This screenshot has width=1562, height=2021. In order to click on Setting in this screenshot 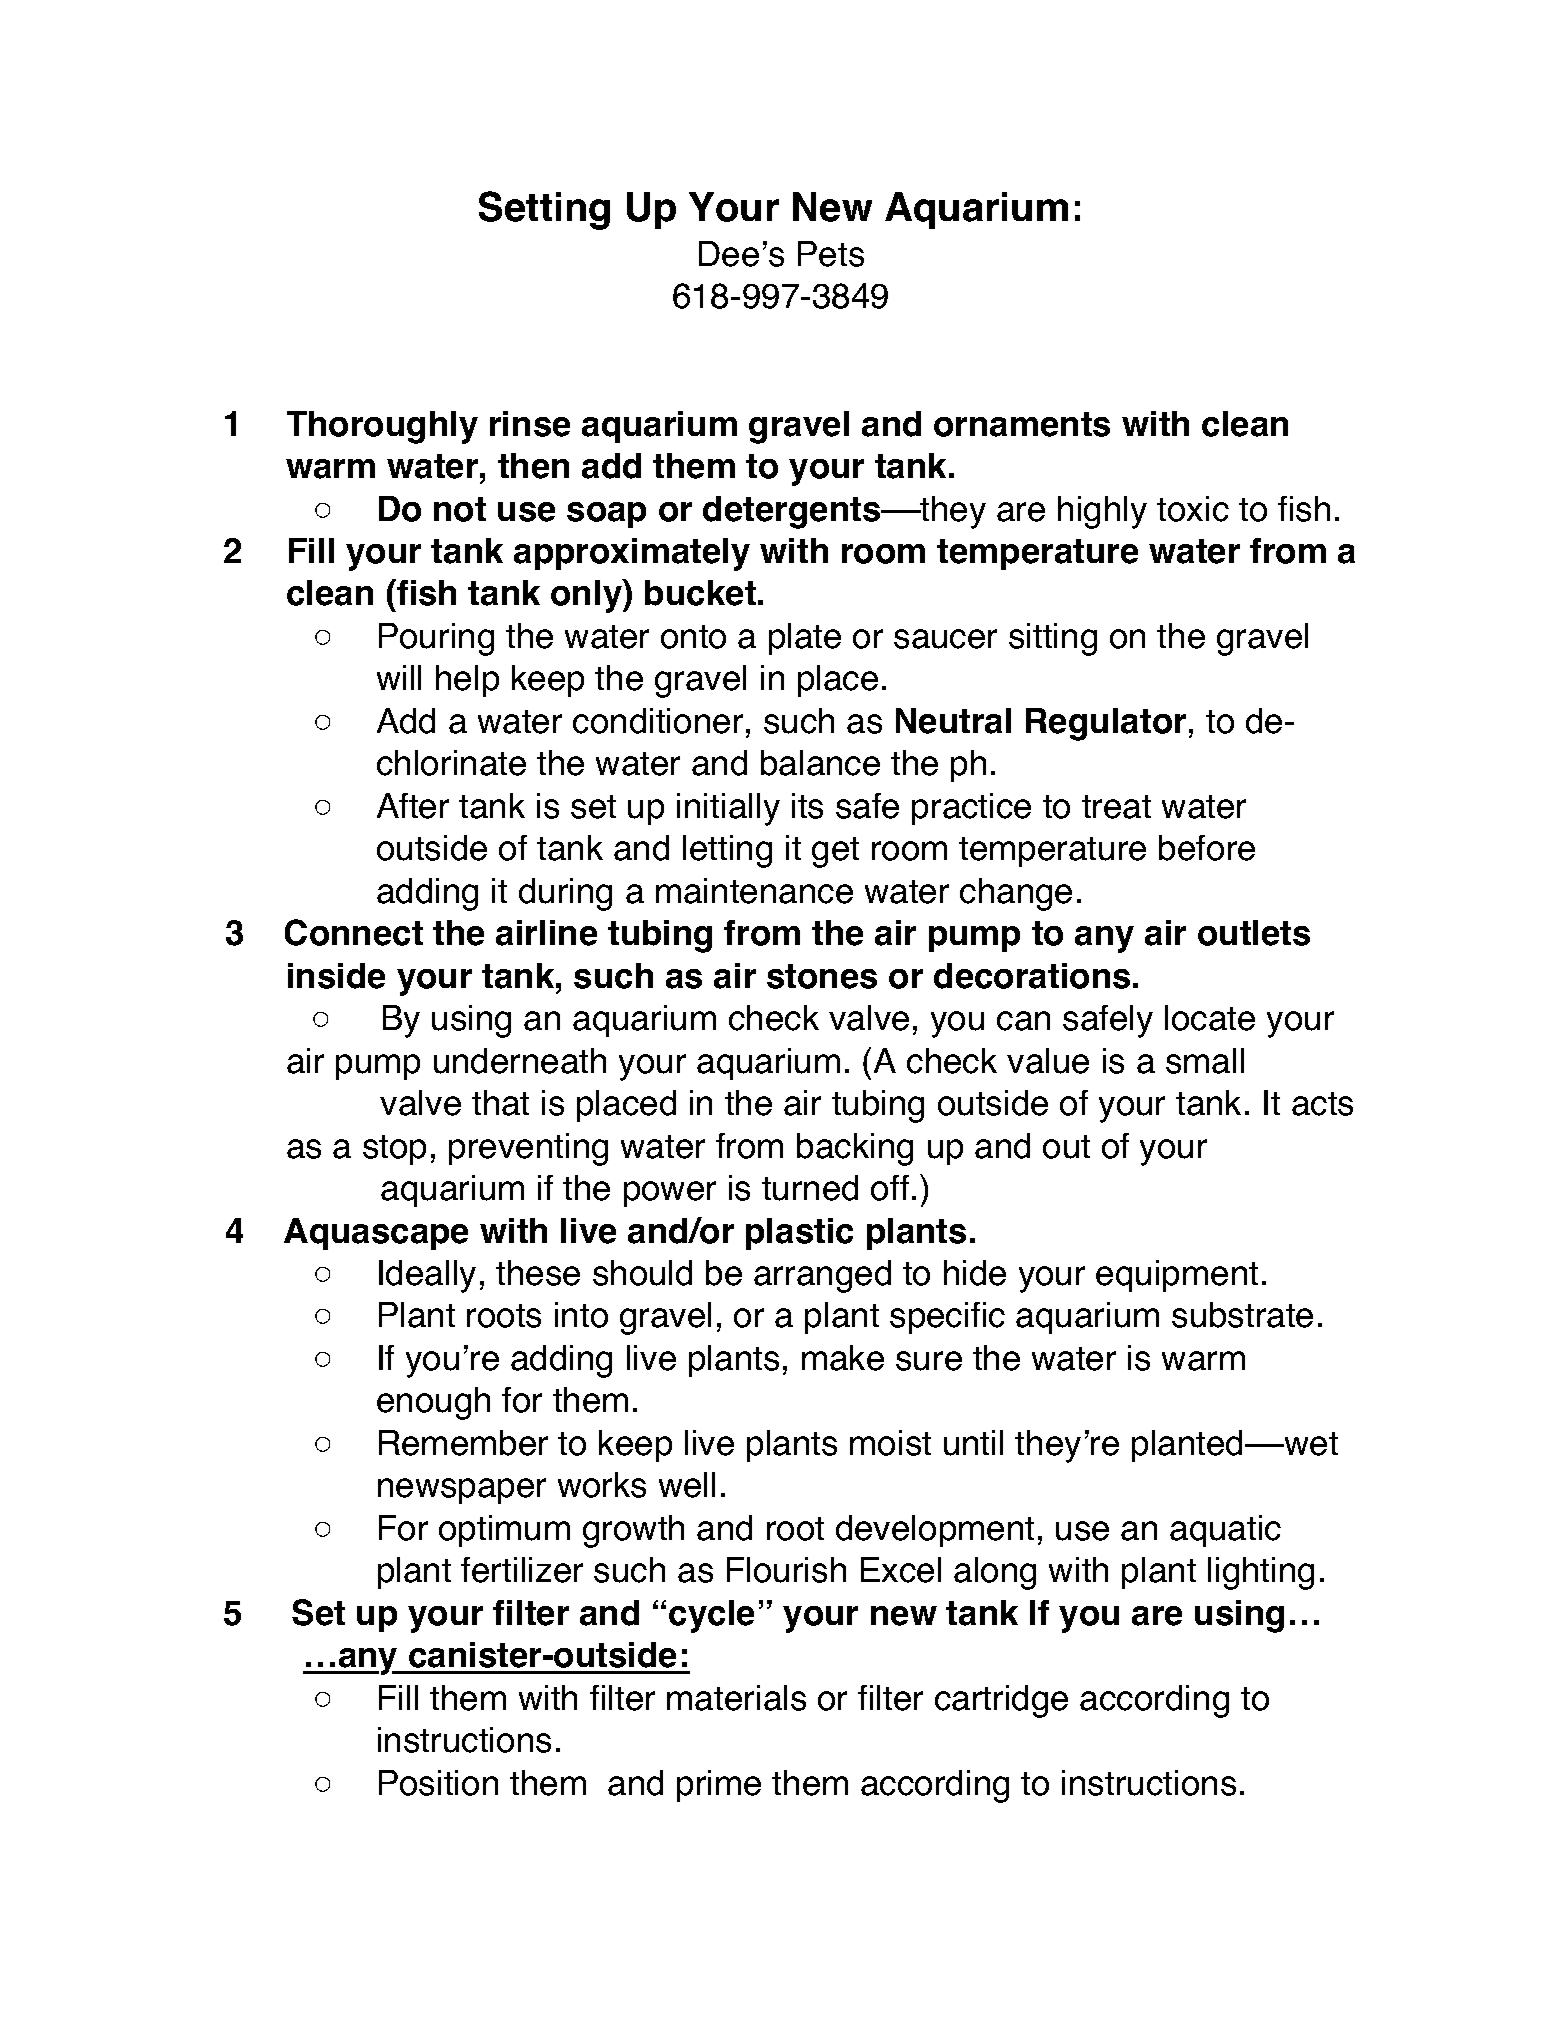, I will do `click(544, 210)`.
